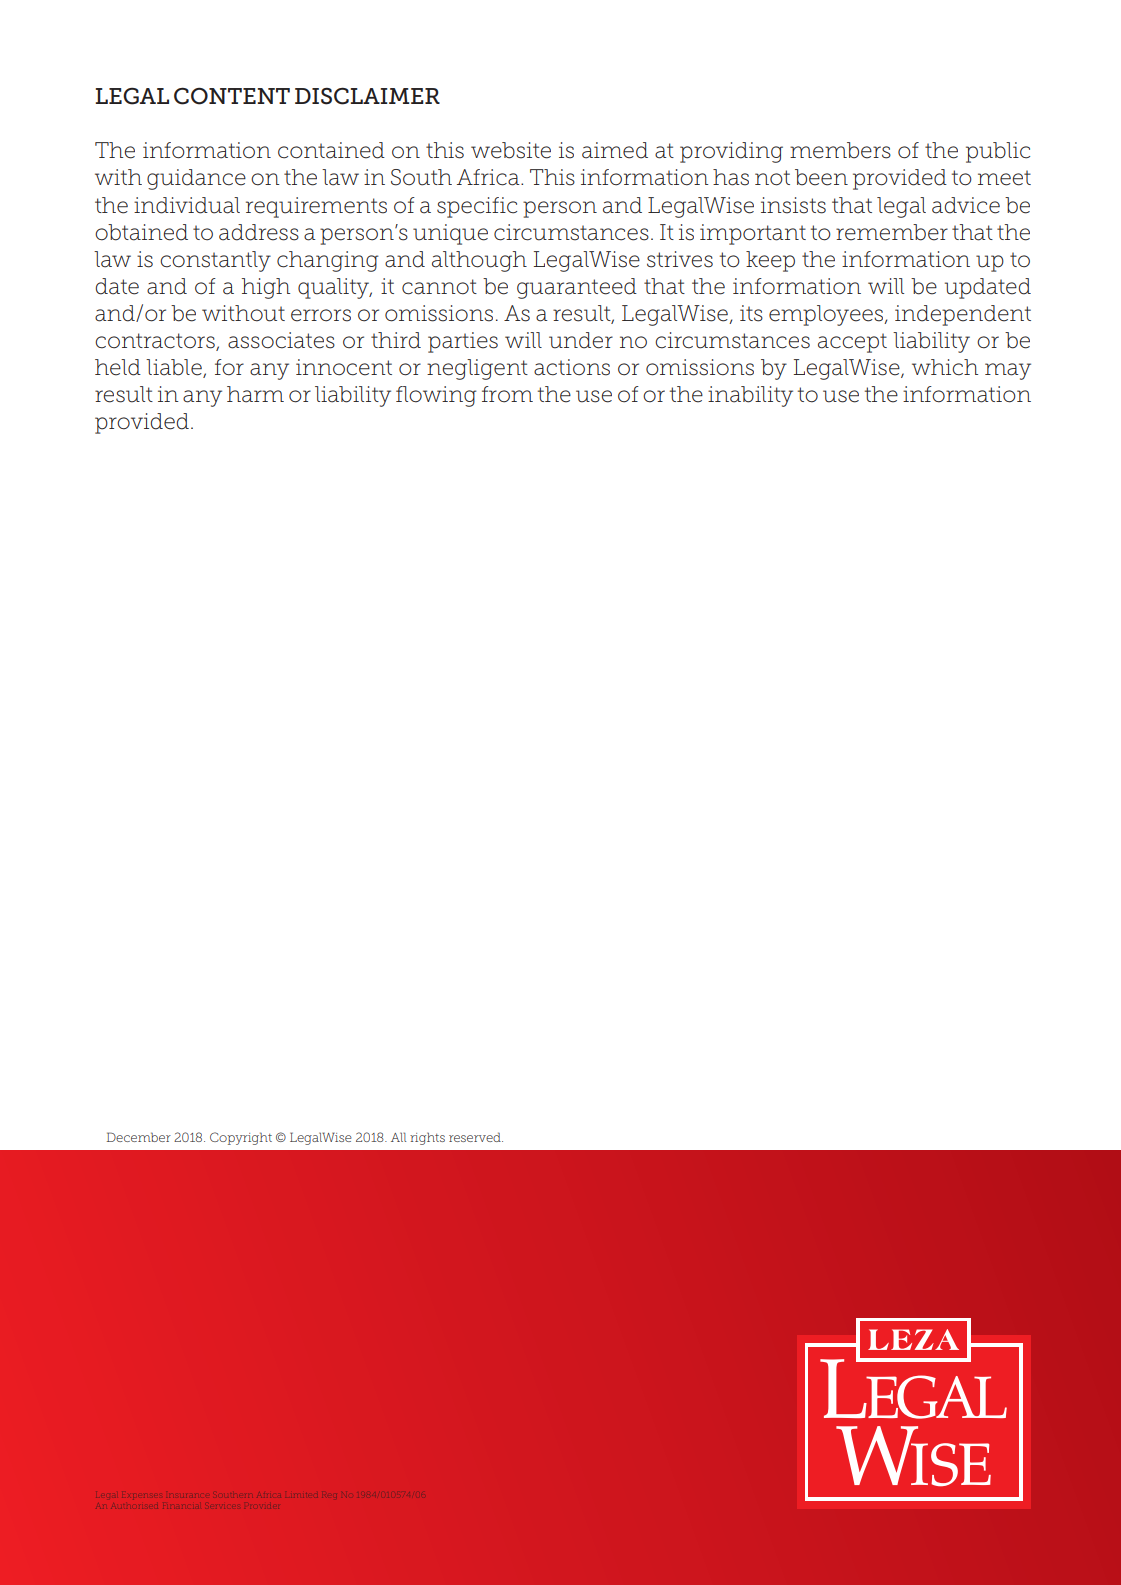 The image size is (1121, 1585). Describe the element at coordinates (139, 1137) in the page. I see `December` at that location.
